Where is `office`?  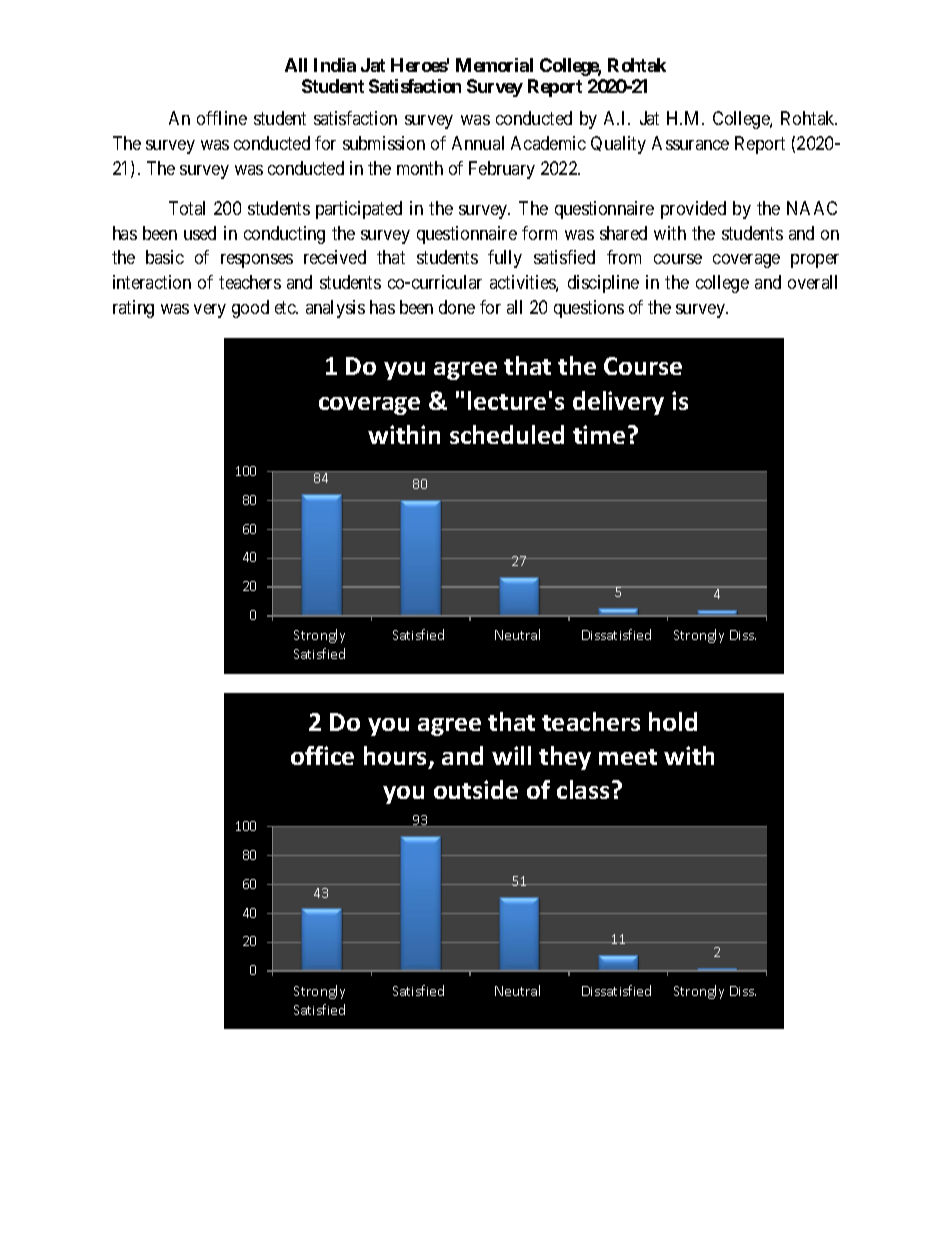
office is located at coordinates (322, 755).
